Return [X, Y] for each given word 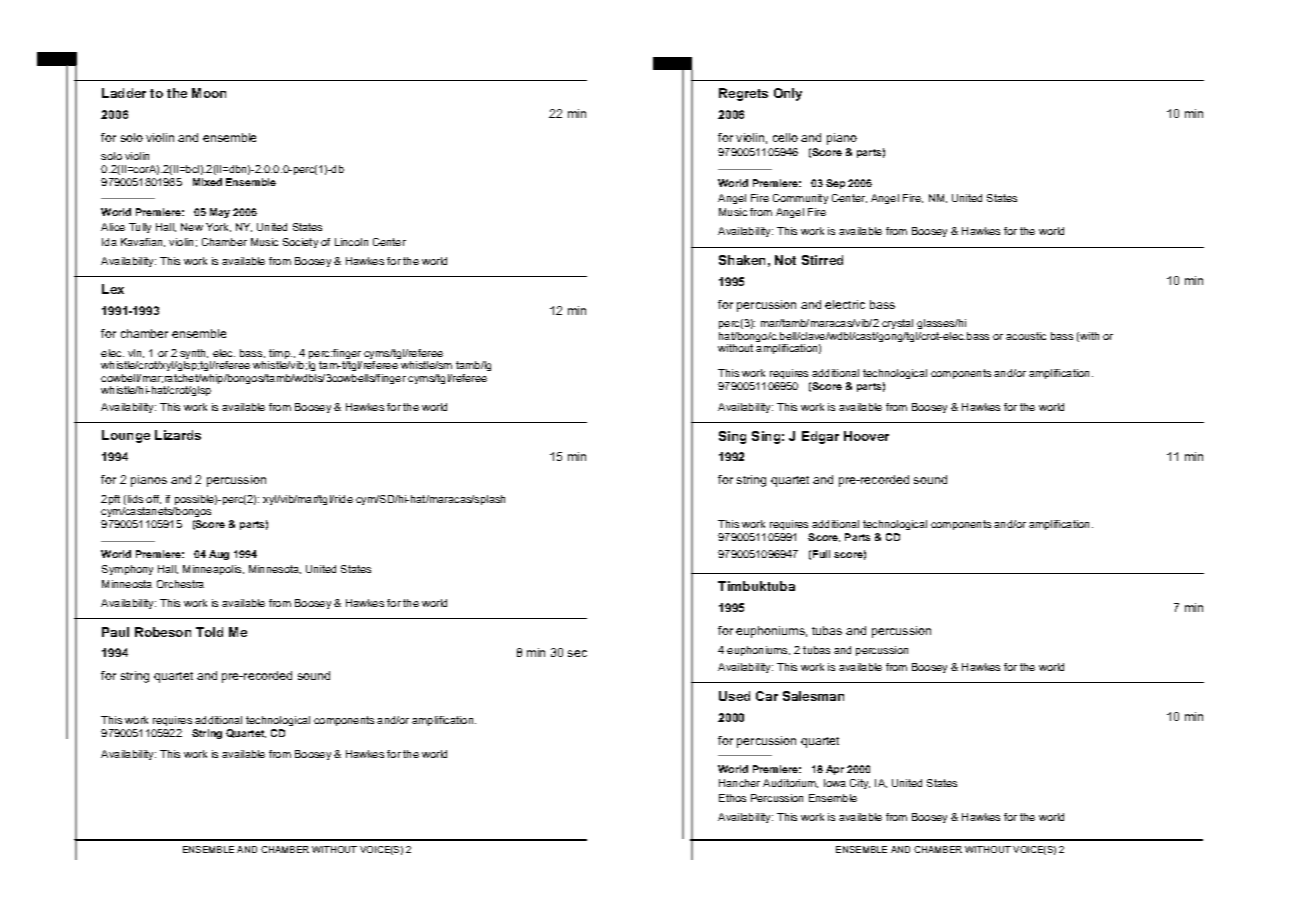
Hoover [866, 436]
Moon [209, 93]
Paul [115, 632]
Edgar [820, 437]
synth [194, 355]
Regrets [743, 94]
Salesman [813, 696]
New [192, 227]
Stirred [822, 260]
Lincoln [351, 242]
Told [209, 632]
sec [577, 653]
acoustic [1026, 336]
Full [821, 554]
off [153, 499]
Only [788, 94]
